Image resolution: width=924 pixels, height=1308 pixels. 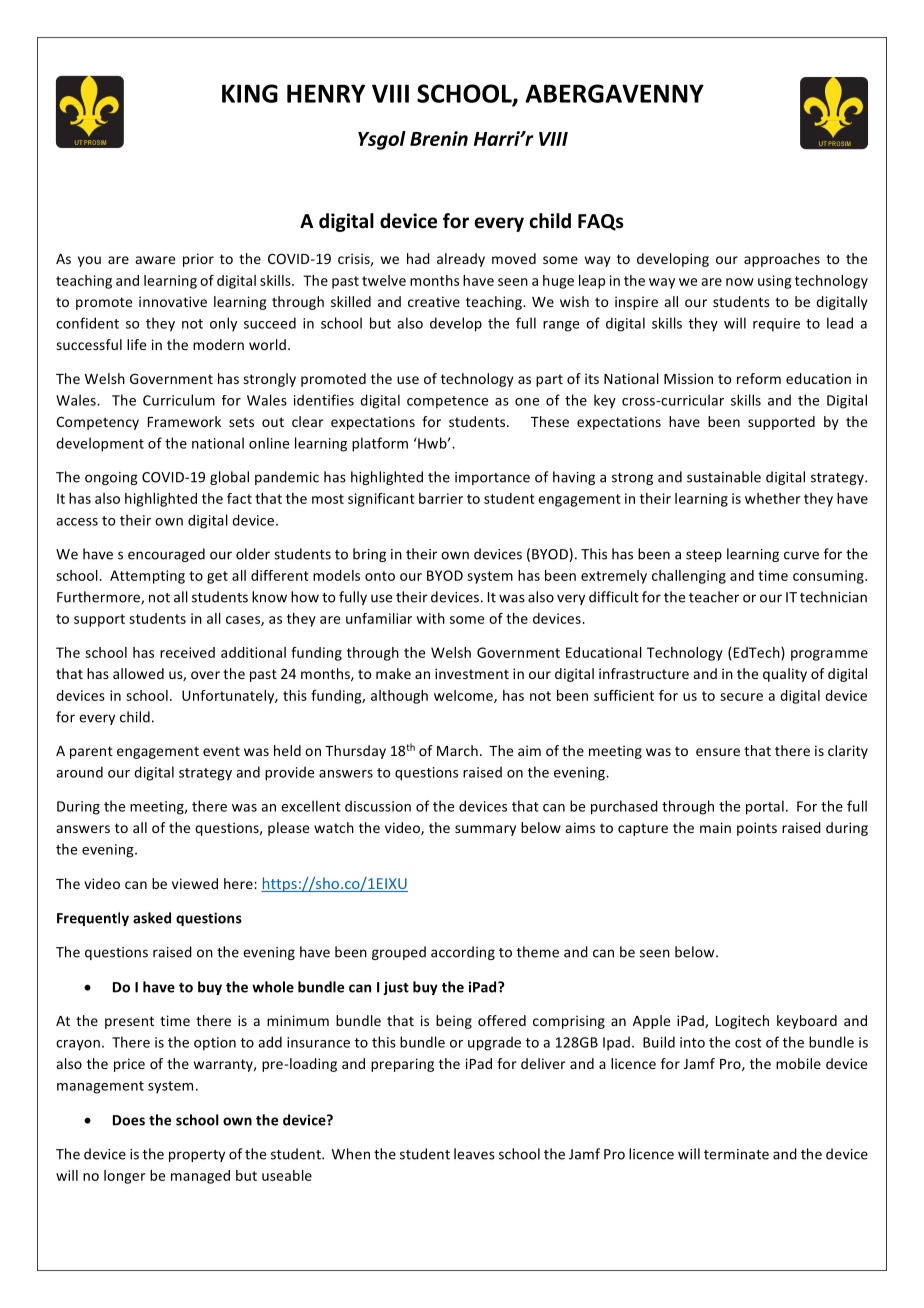 What do you see at coordinates (782, 260) in the screenshot?
I see `approaches` at bounding box center [782, 260].
